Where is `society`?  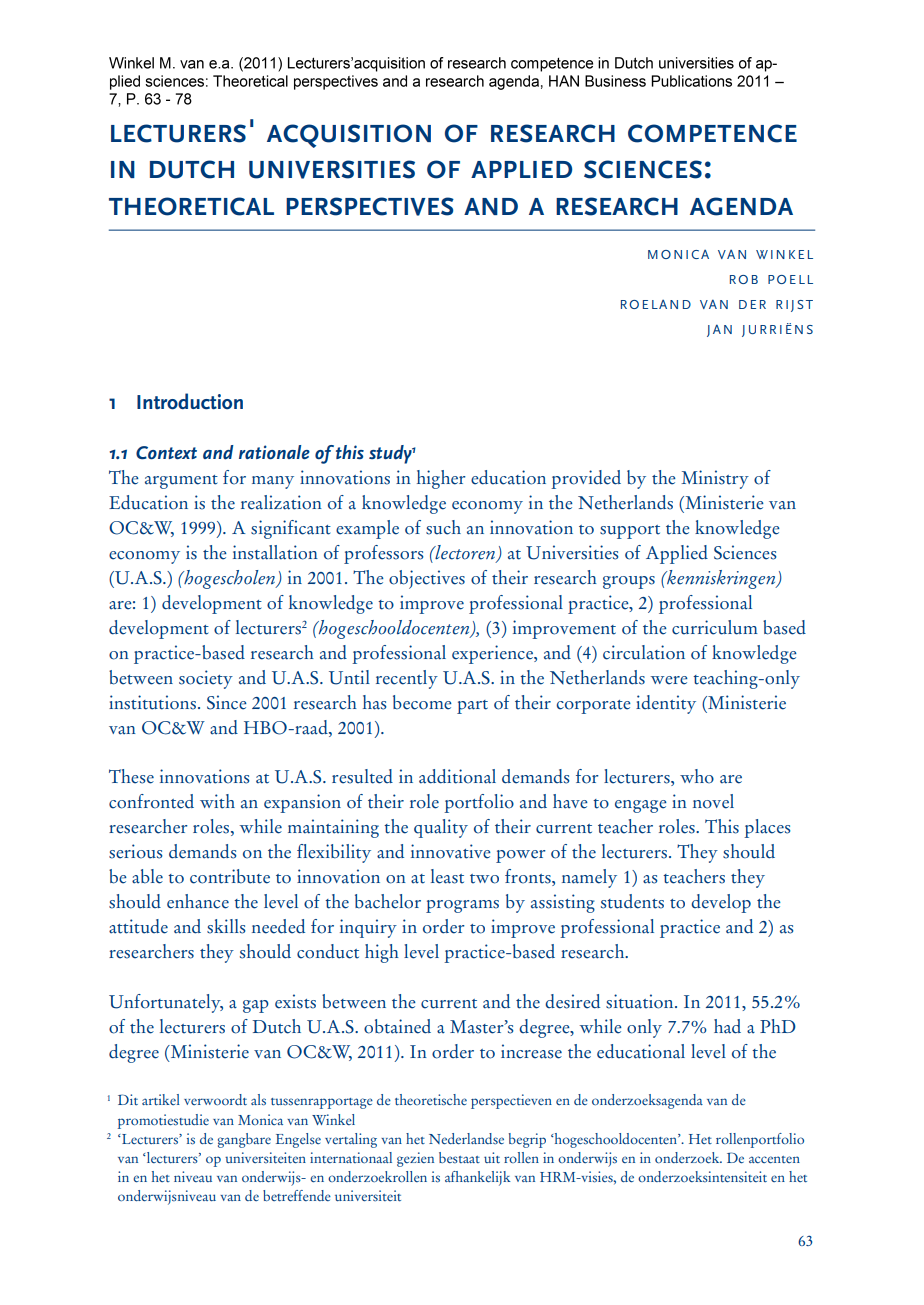
society is located at coordinates (206, 679).
